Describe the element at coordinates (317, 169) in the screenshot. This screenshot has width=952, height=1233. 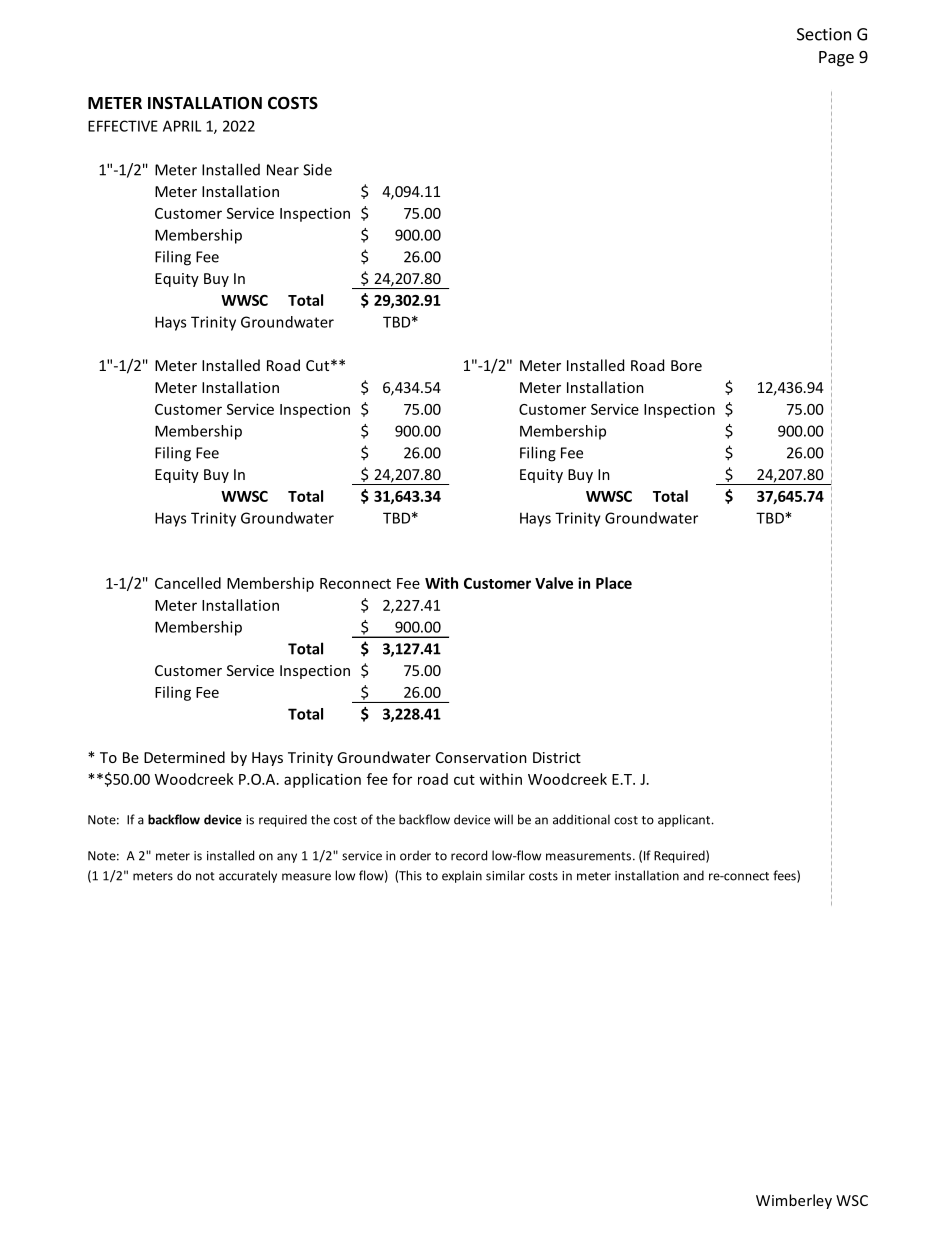
I see `Side` at that location.
